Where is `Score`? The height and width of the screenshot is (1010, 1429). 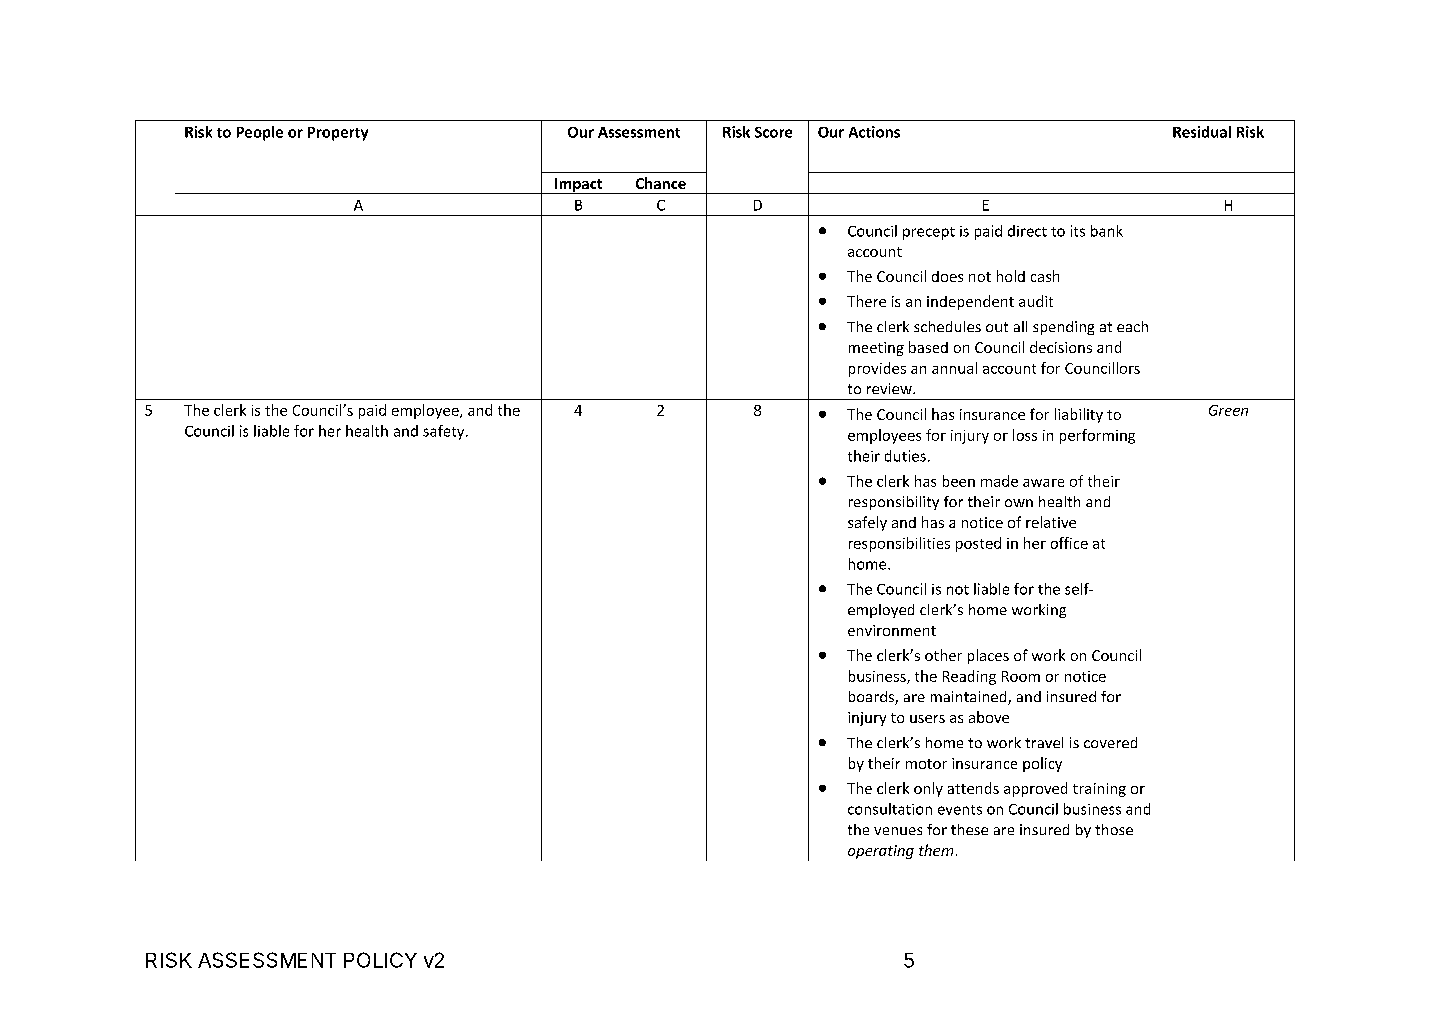 Score is located at coordinates (773, 132).
